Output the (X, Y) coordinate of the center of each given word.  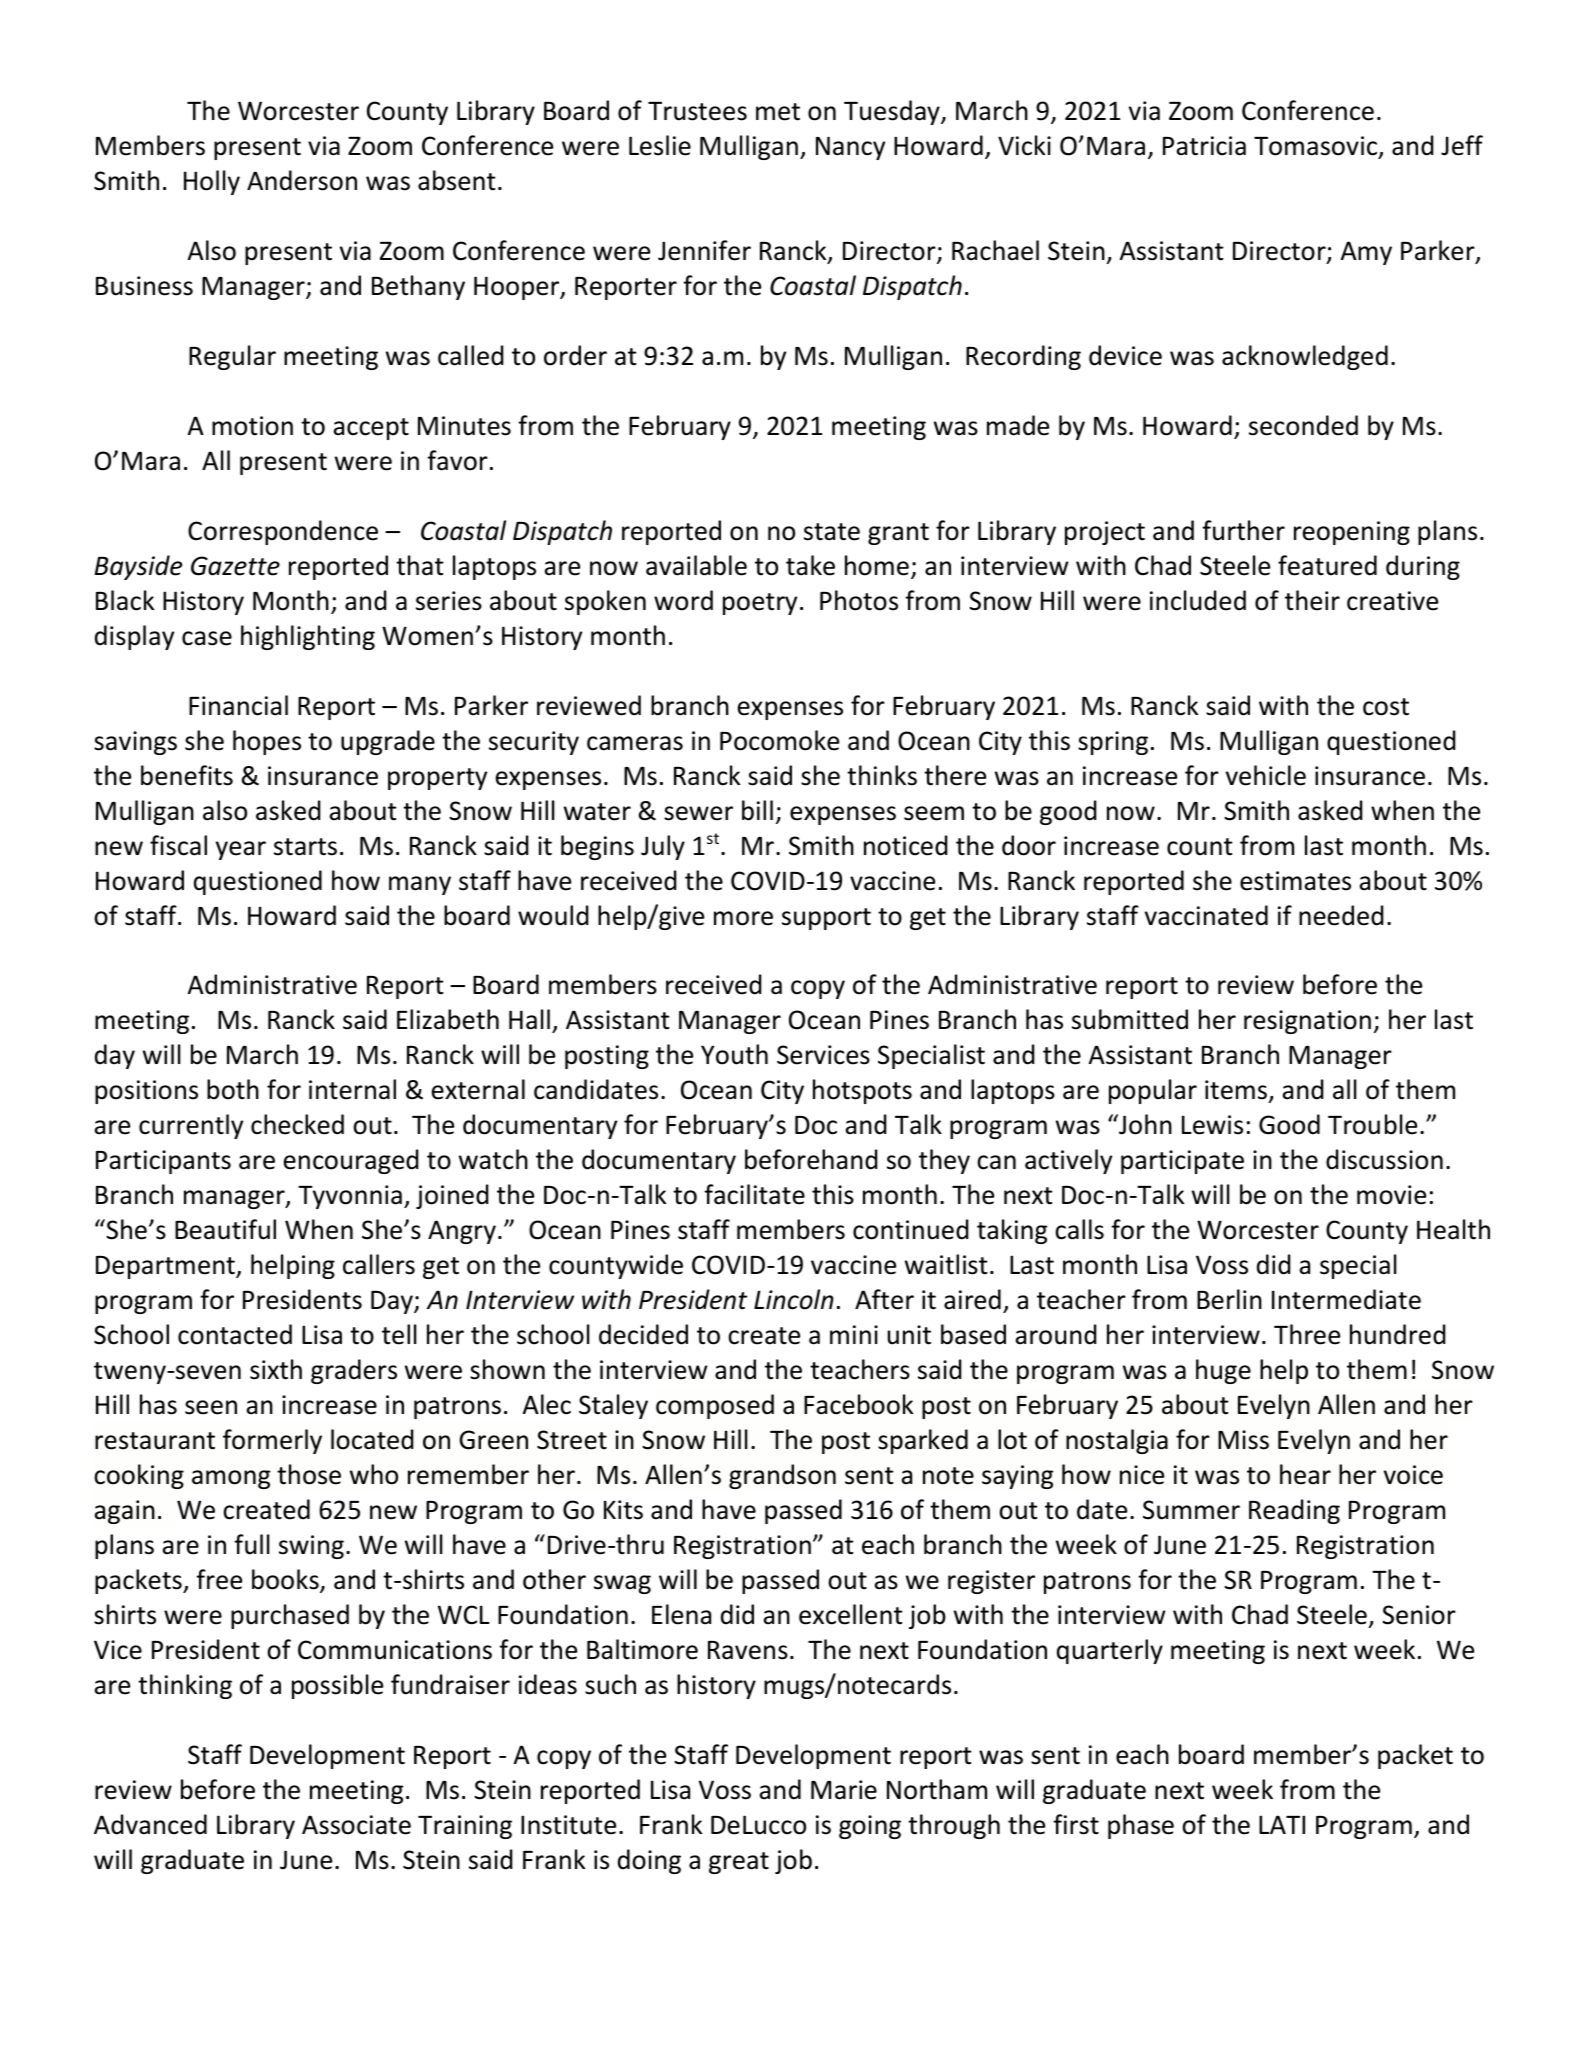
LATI (1282, 1824)
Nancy (850, 148)
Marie (844, 1790)
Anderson (302, 180)
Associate (356, 1825)
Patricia (1204, 146)
